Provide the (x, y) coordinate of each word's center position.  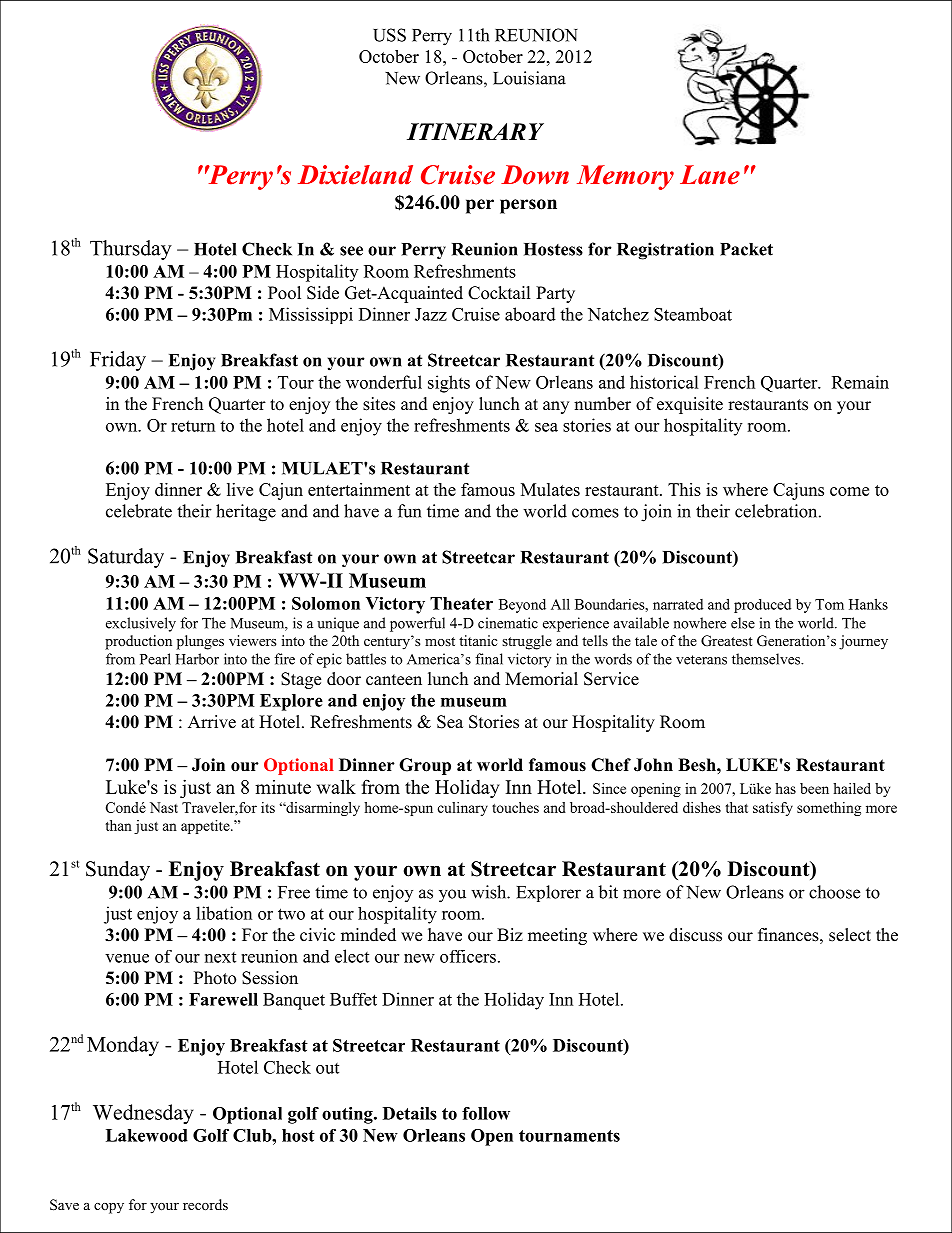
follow (486, 1113)
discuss (695, 935)
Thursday (131, 250)
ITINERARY (475, 131)
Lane (710, 175)
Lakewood (147, 1135)
